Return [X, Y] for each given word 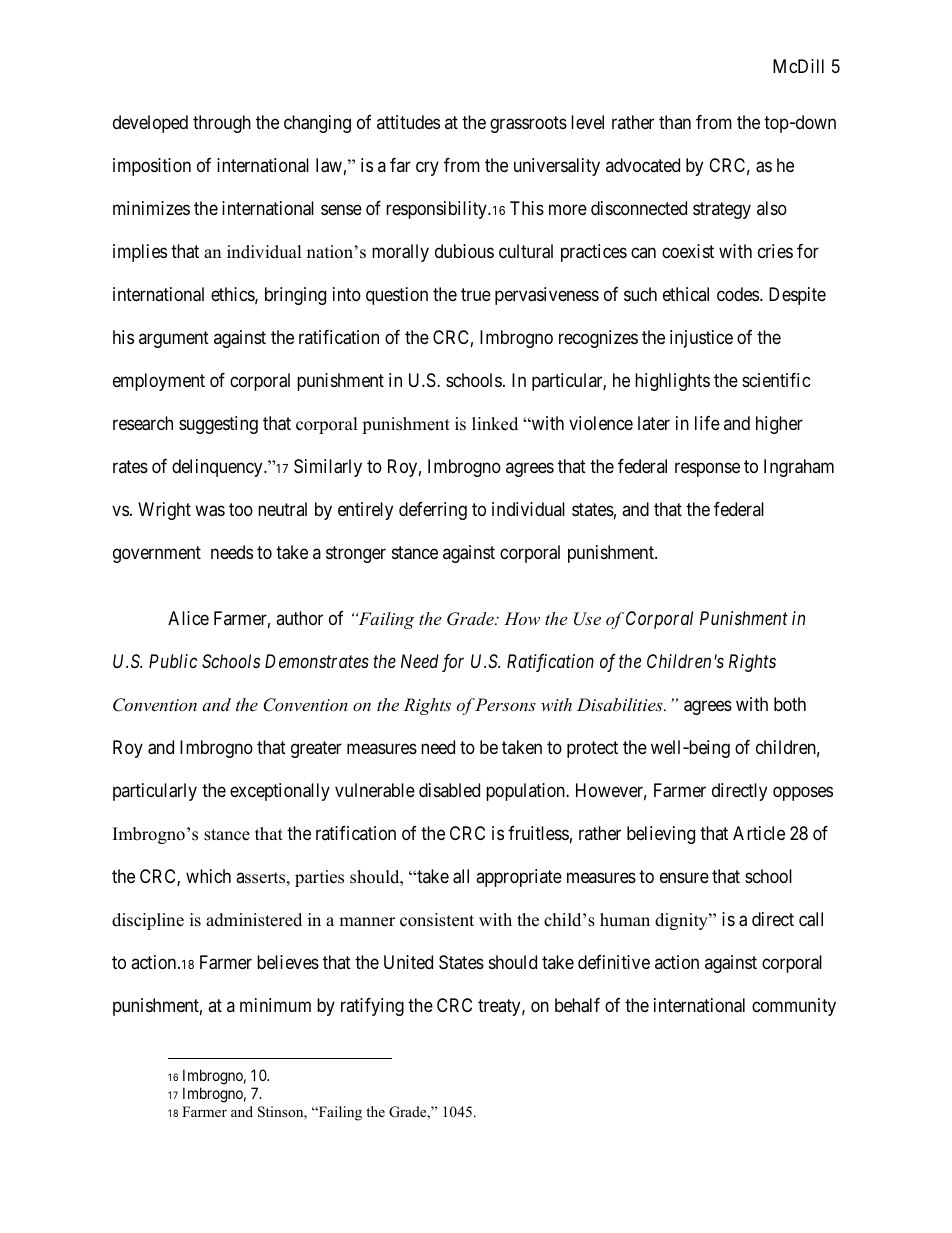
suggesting [218, 425]
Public [173, 661]
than [675, 122]
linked [495, 424]
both [790, 704]
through [222, 124]
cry [427, 168]
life [707, 423]
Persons [505, 704]
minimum [275, 1005]
